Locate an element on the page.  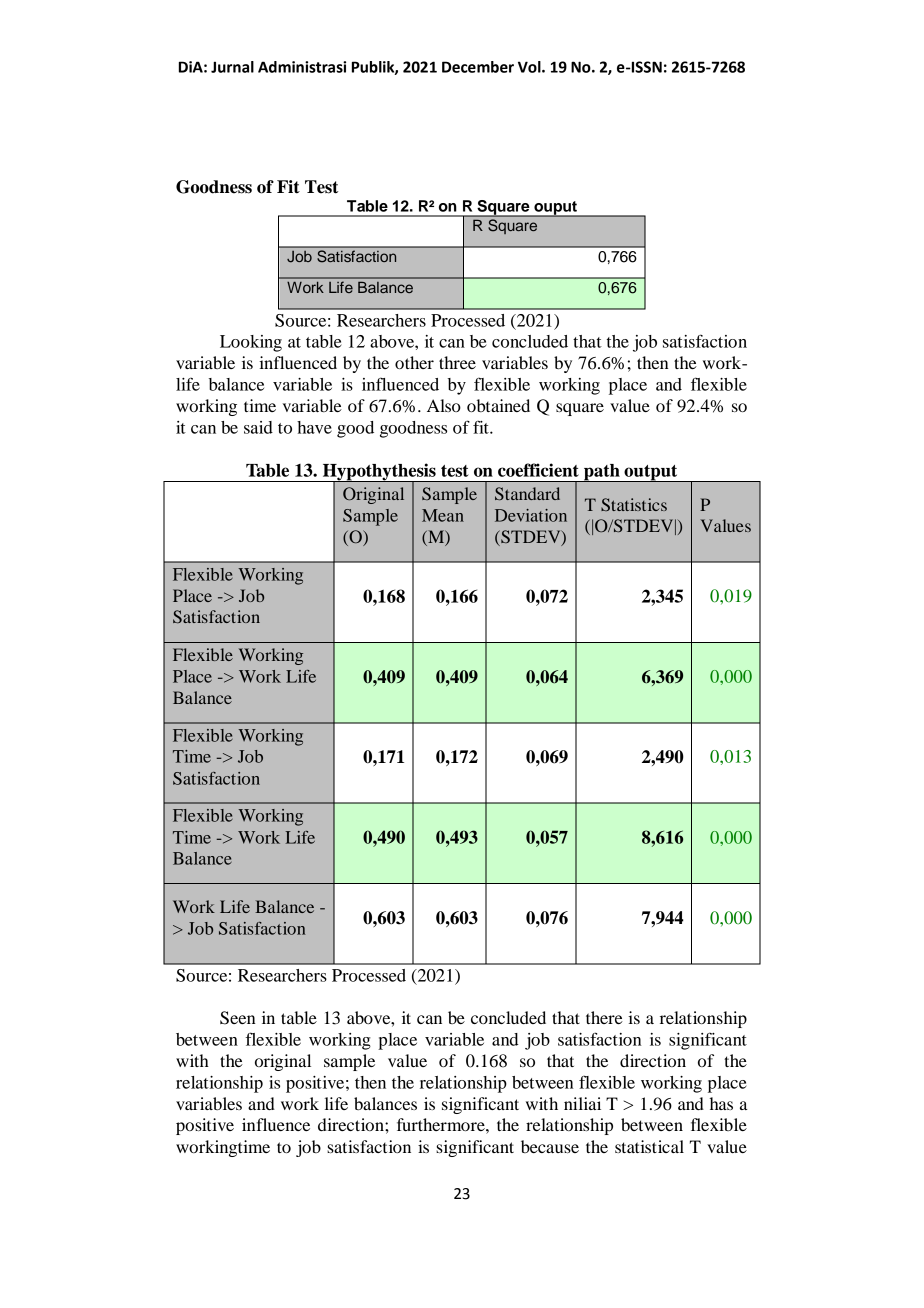
December is located at coordinates (478, 67).
